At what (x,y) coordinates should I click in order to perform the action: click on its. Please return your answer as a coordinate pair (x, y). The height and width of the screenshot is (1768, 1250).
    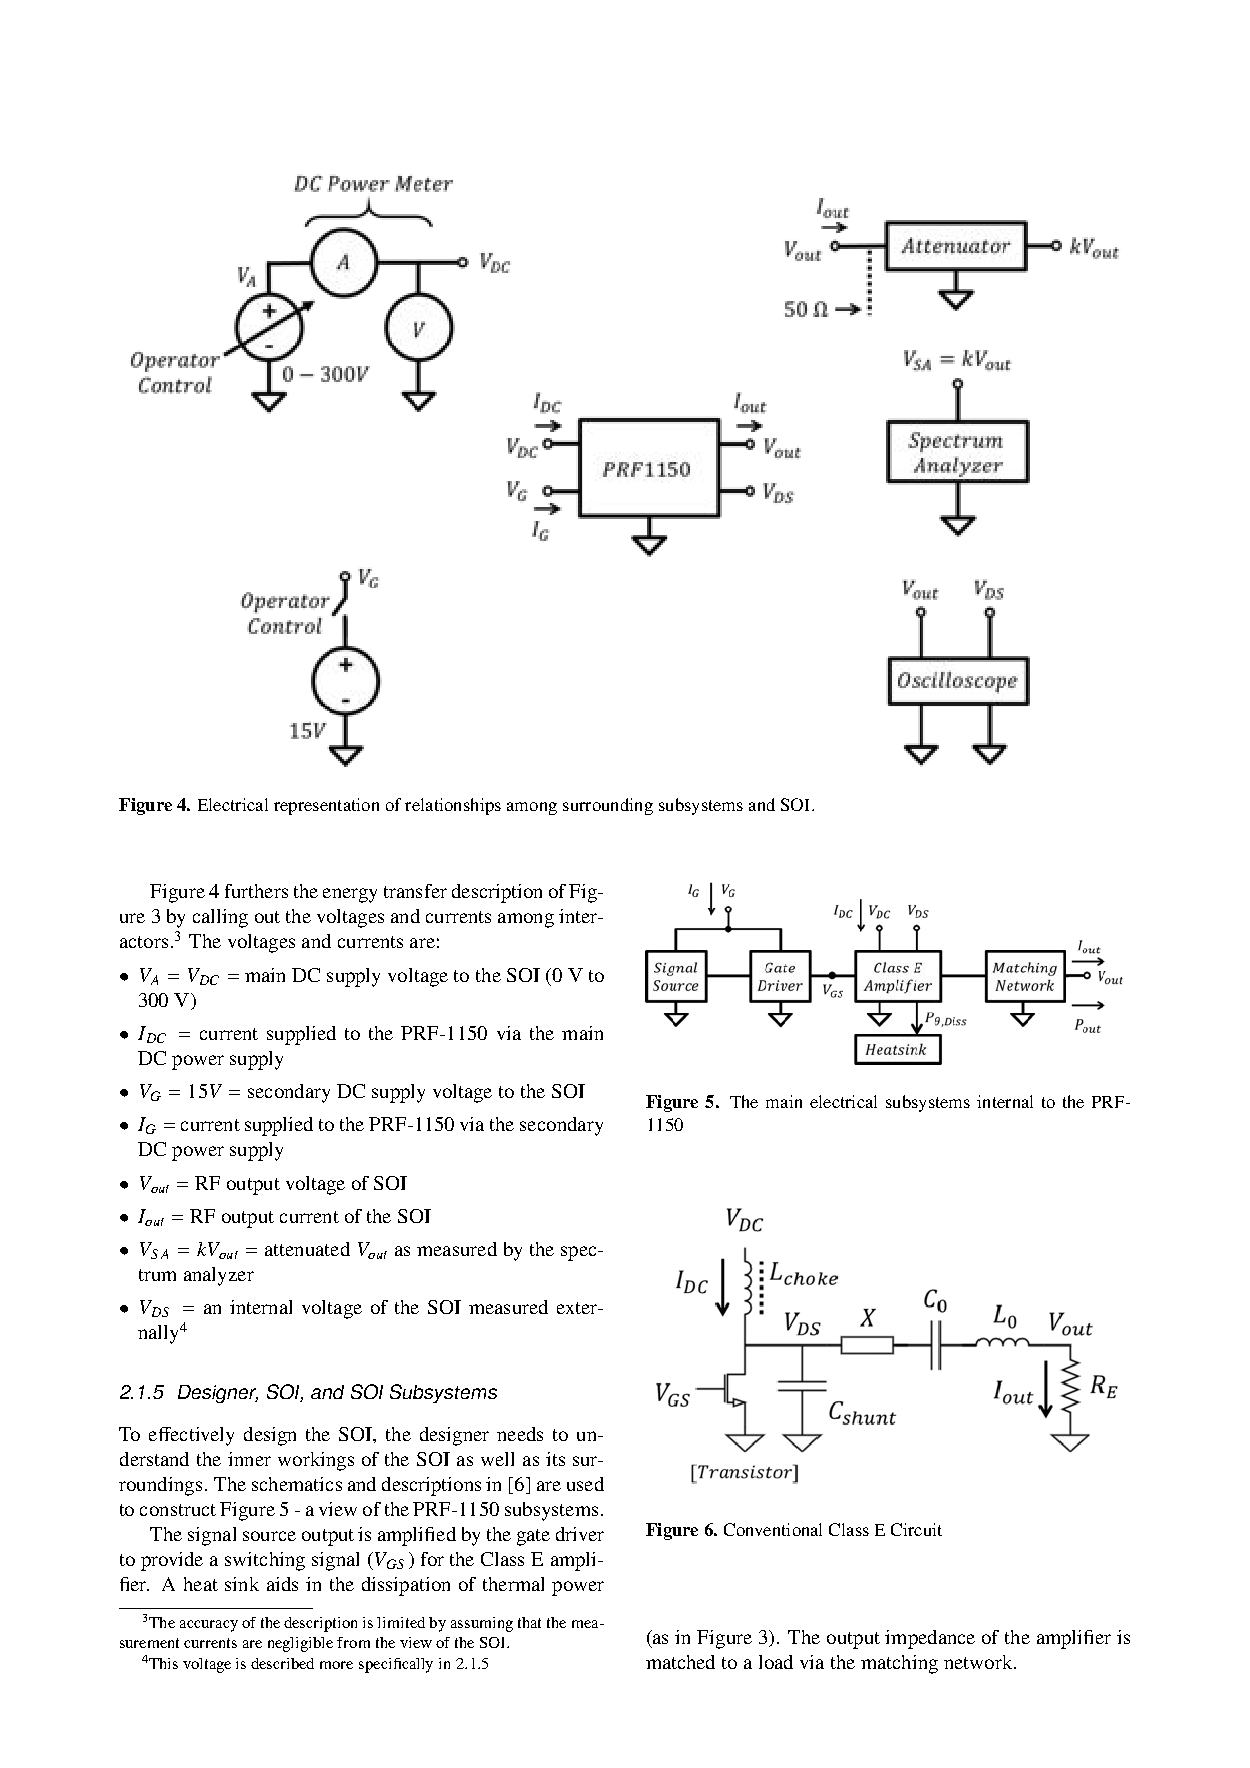
    Looking at the image, I should click on (555, 1459).
